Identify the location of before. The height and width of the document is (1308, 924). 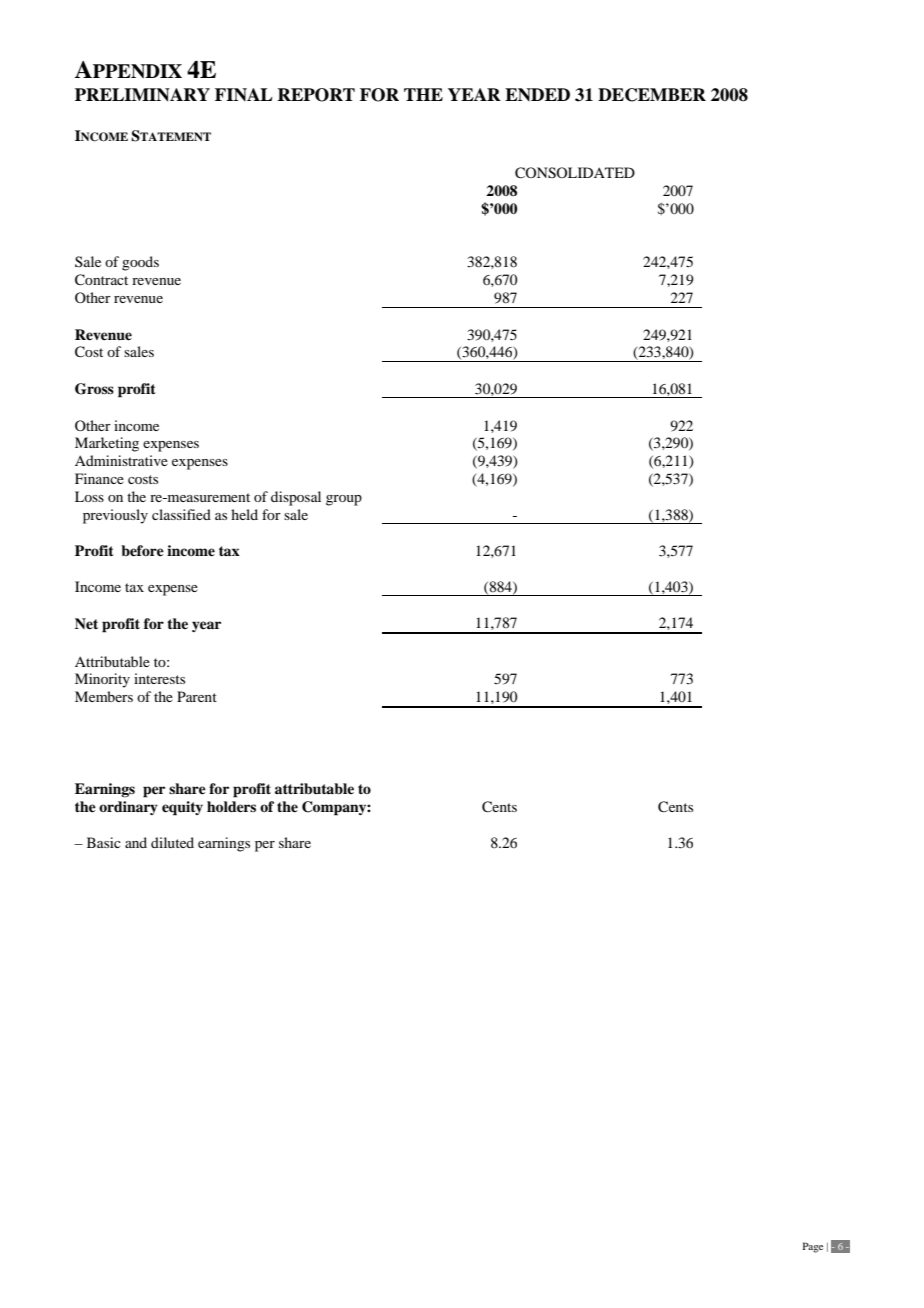
(142, 550).
